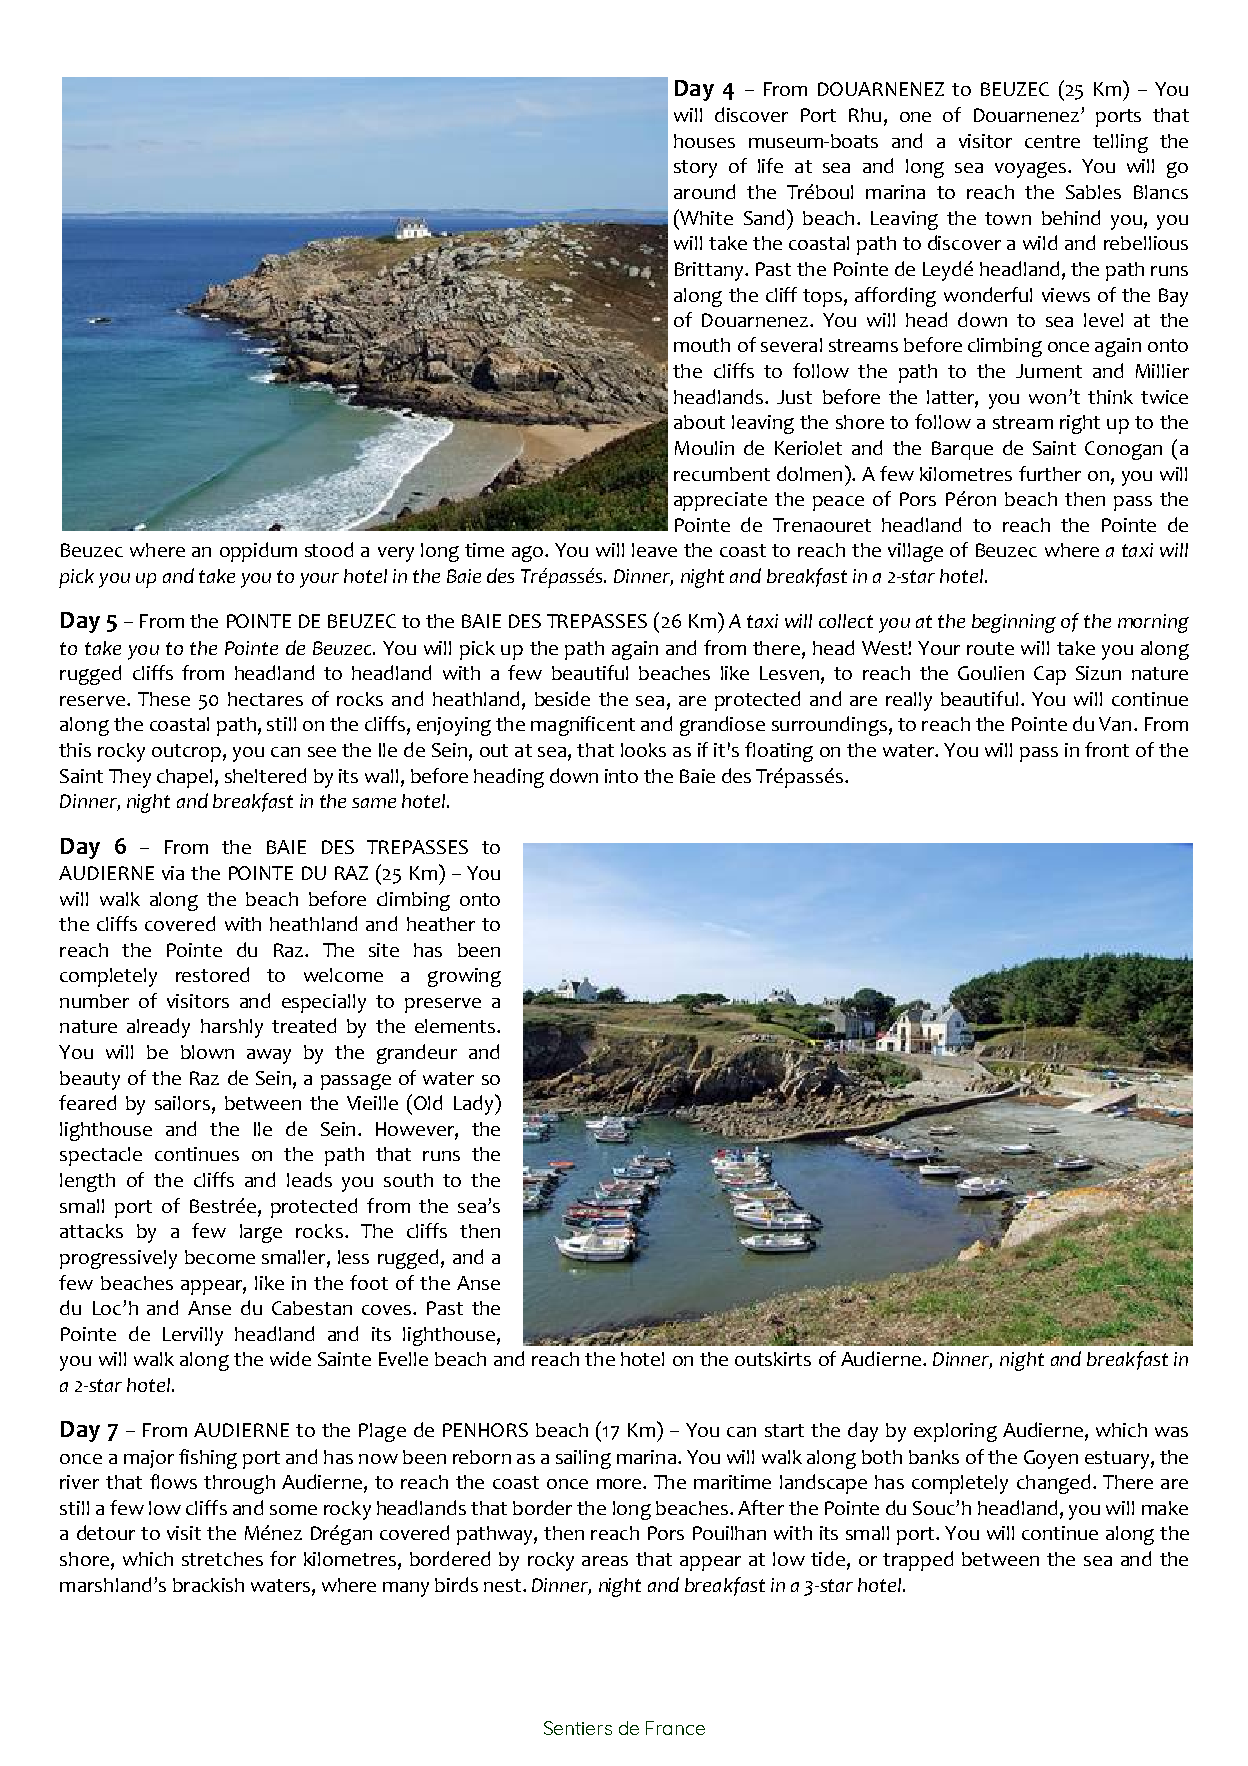 The image size is (1248, 1766). Describe the element at coordinates (208, 1585) in the screenshot. I see `brackish` at that location.
